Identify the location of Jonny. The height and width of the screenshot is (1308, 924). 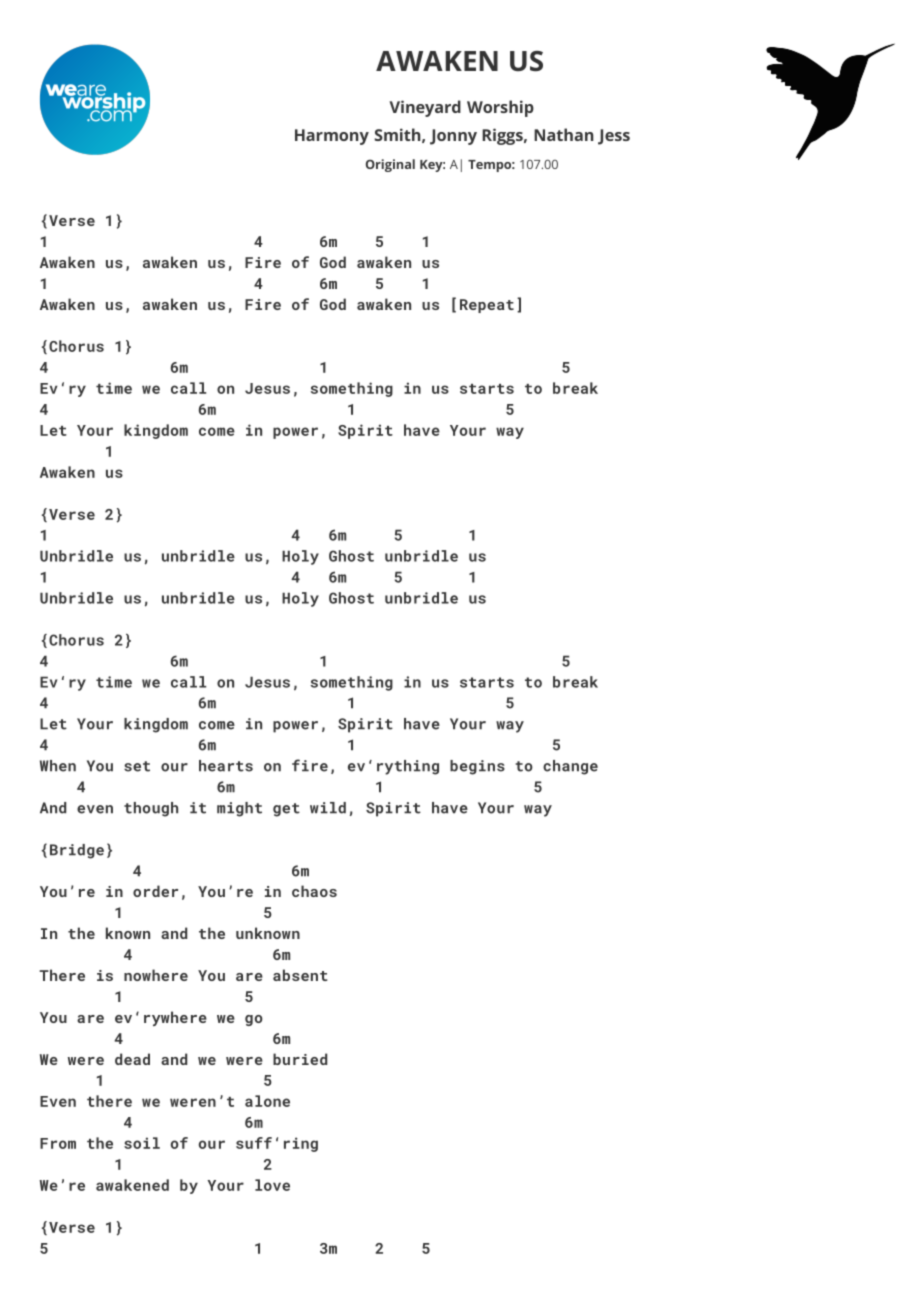
(453, 137).
